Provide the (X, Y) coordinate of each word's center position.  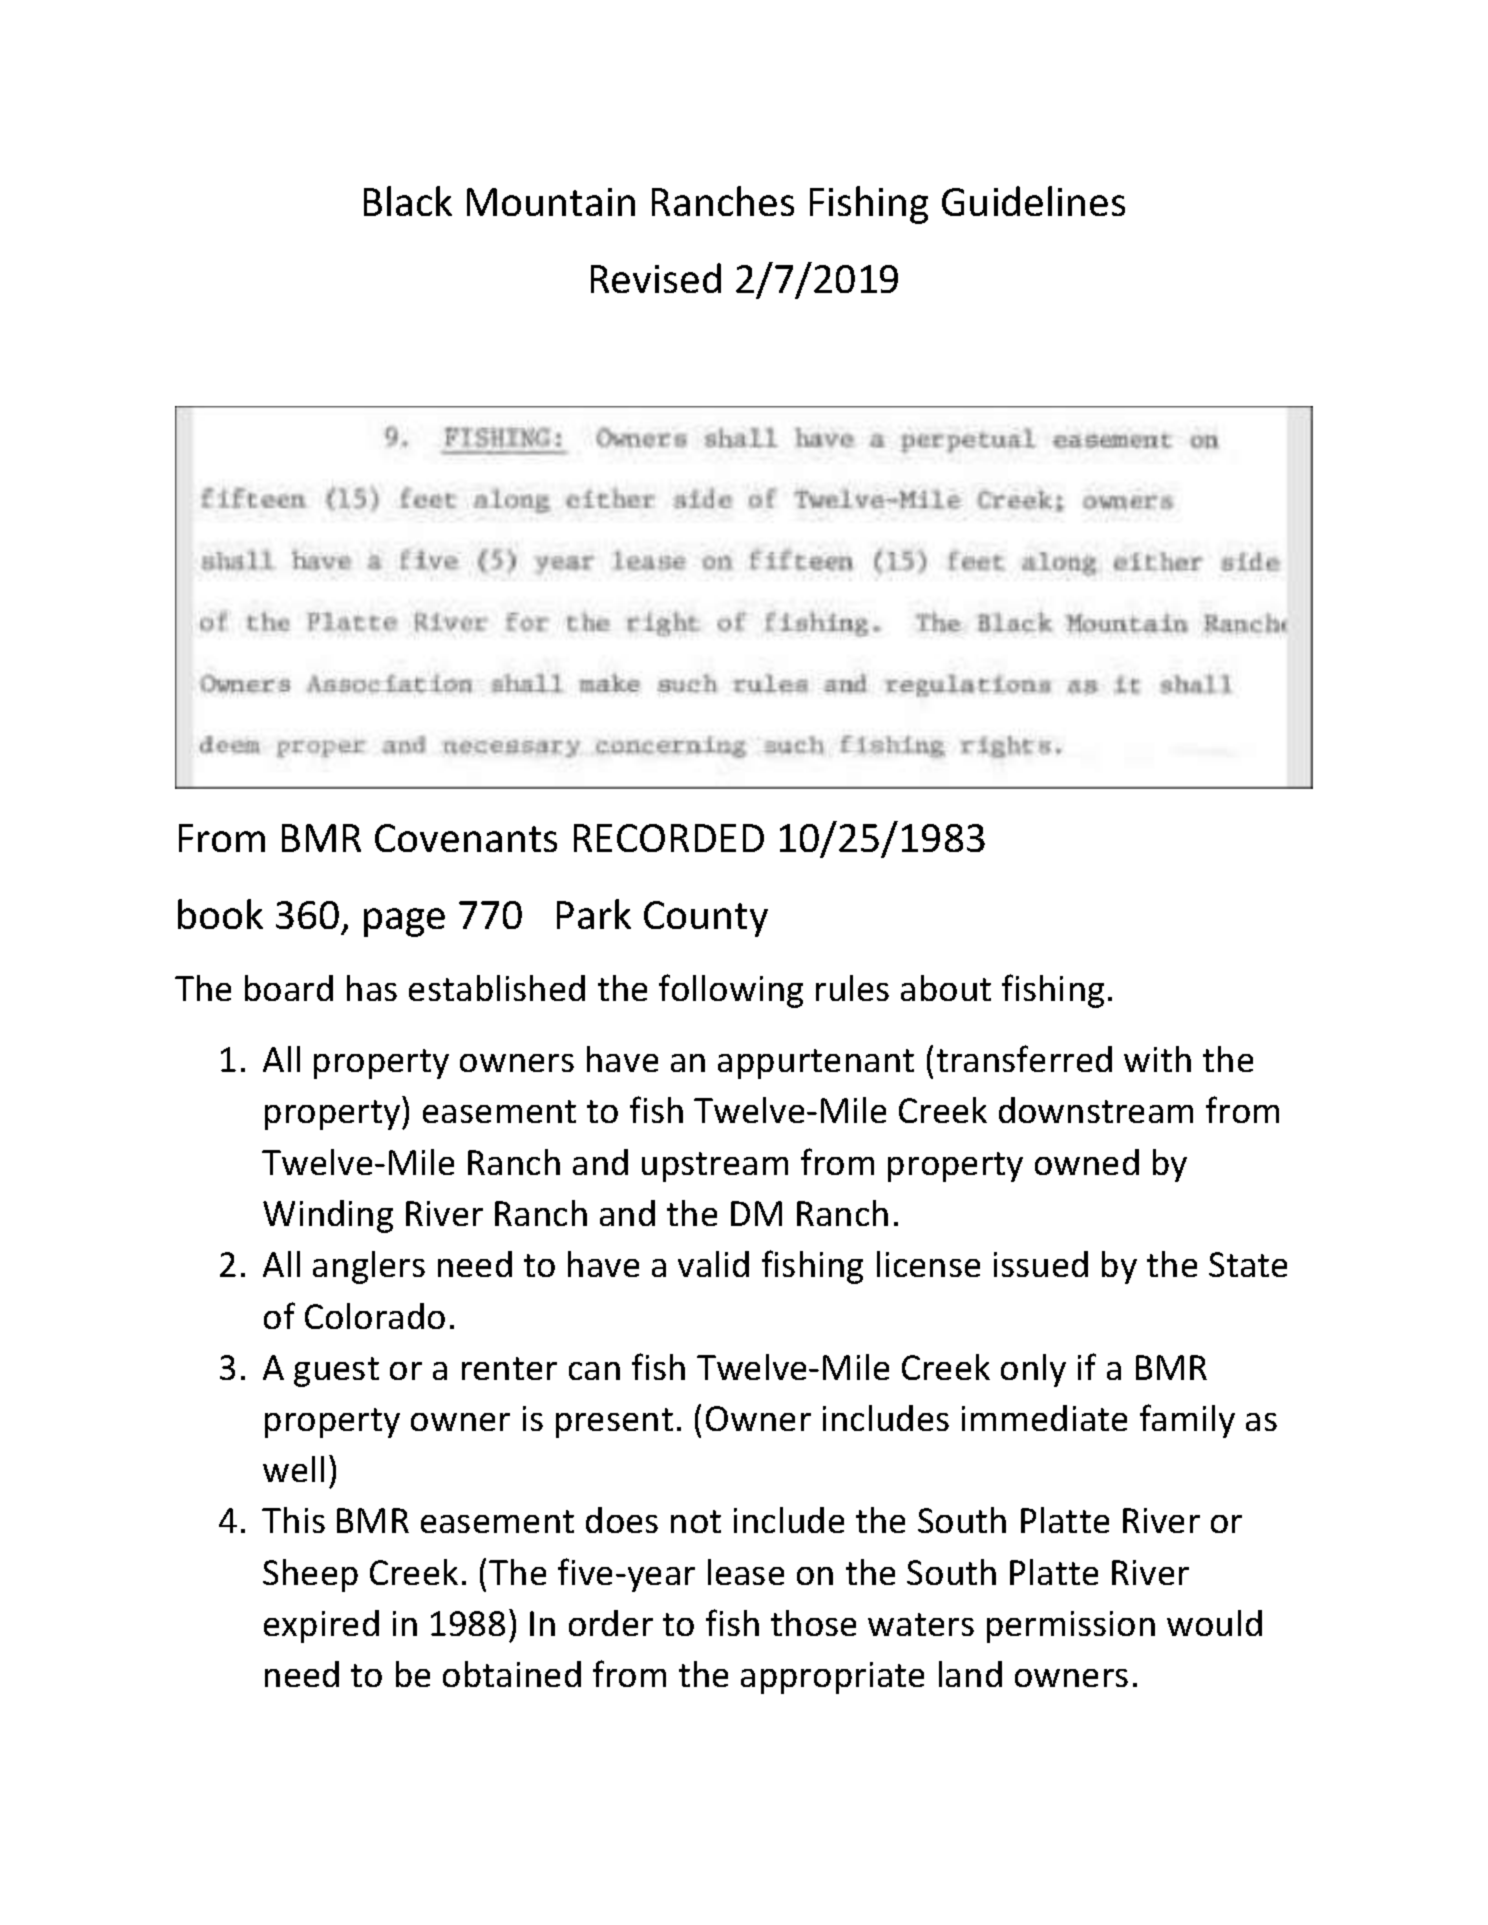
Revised (656, 278)
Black (408, 201)
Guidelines (1033, 201)
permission (1071, 1627)
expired (321, 1626)
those (813, 1623)
